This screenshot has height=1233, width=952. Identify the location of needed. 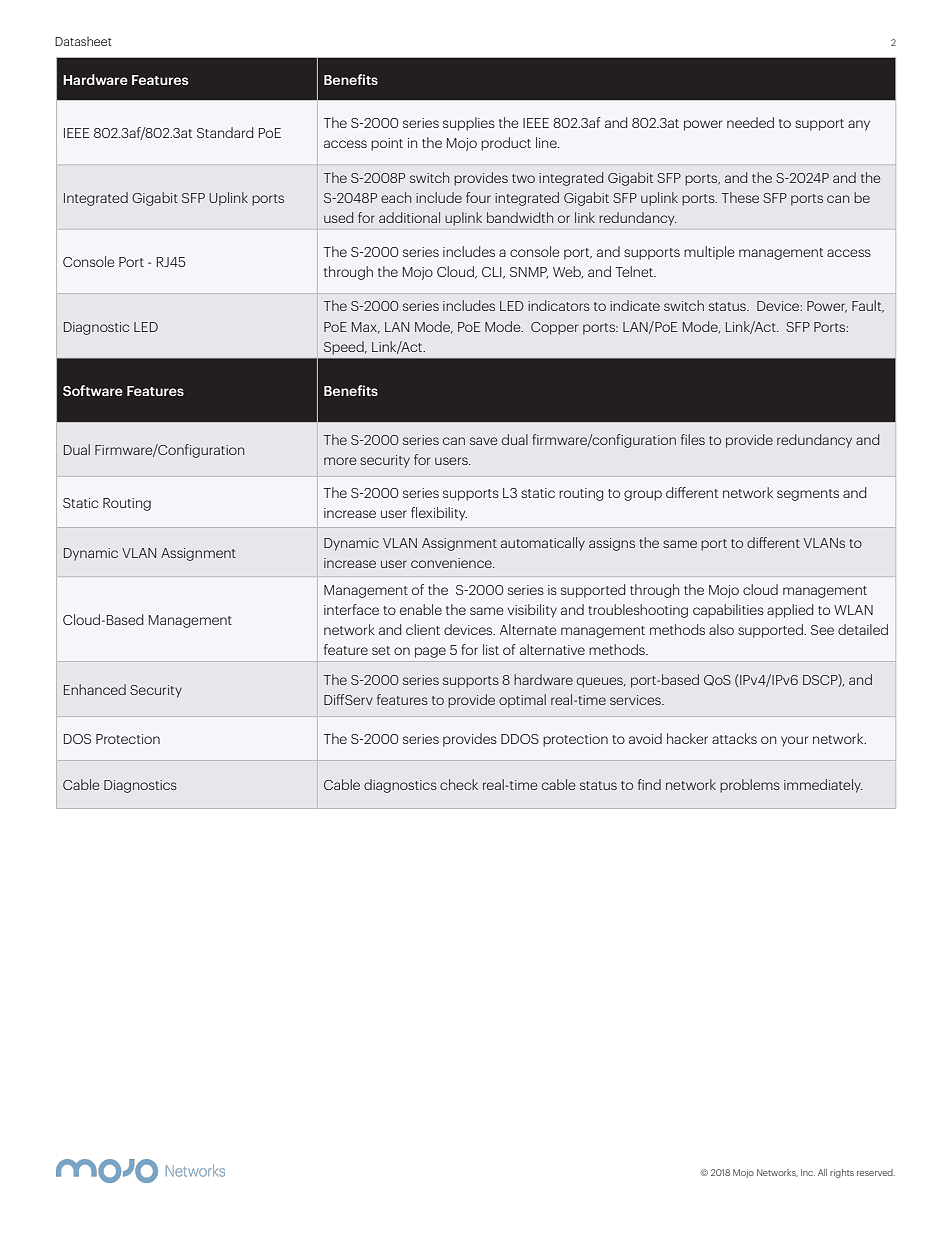
(750, 122).
